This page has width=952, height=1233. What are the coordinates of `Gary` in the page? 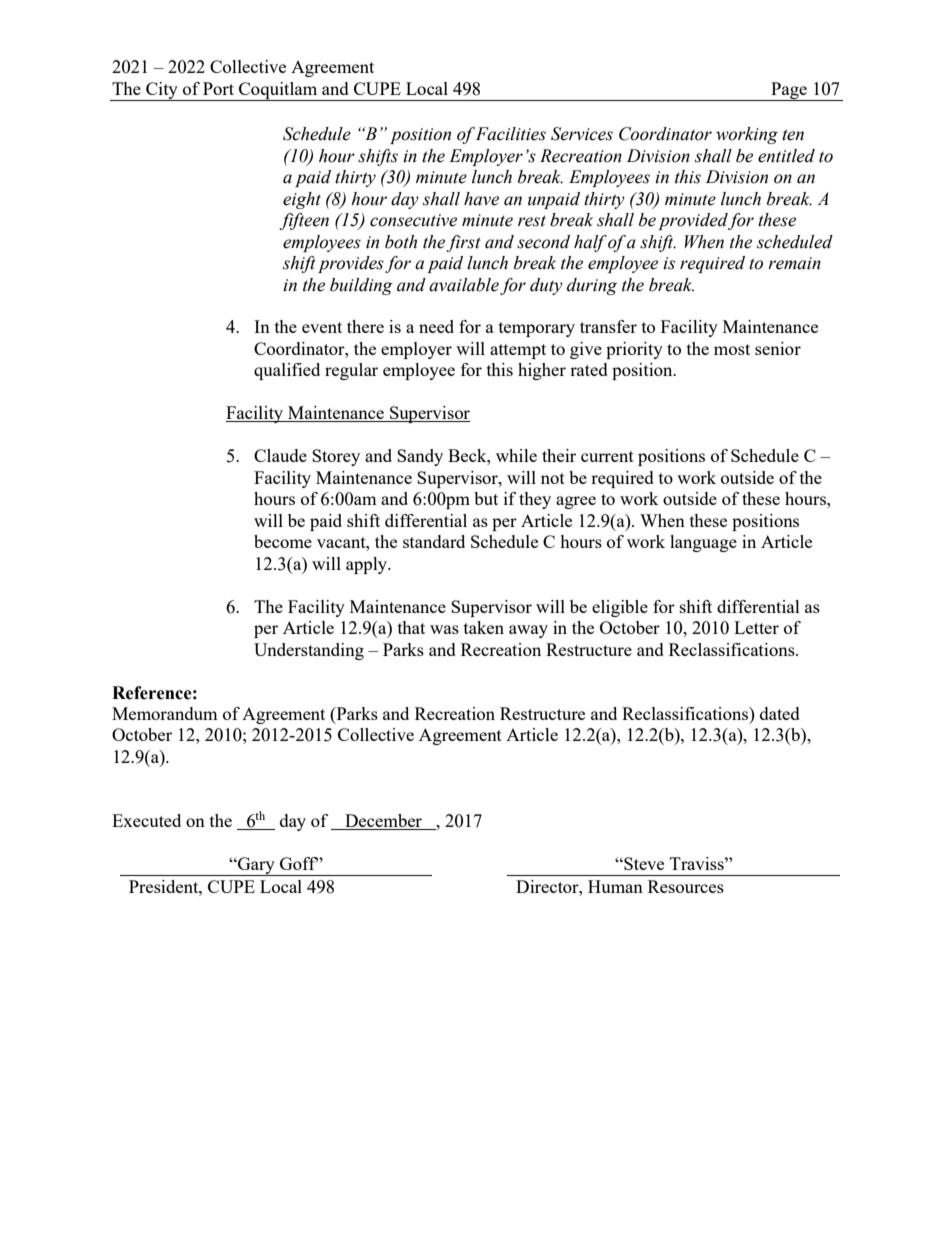 It's located at (256, 866).
